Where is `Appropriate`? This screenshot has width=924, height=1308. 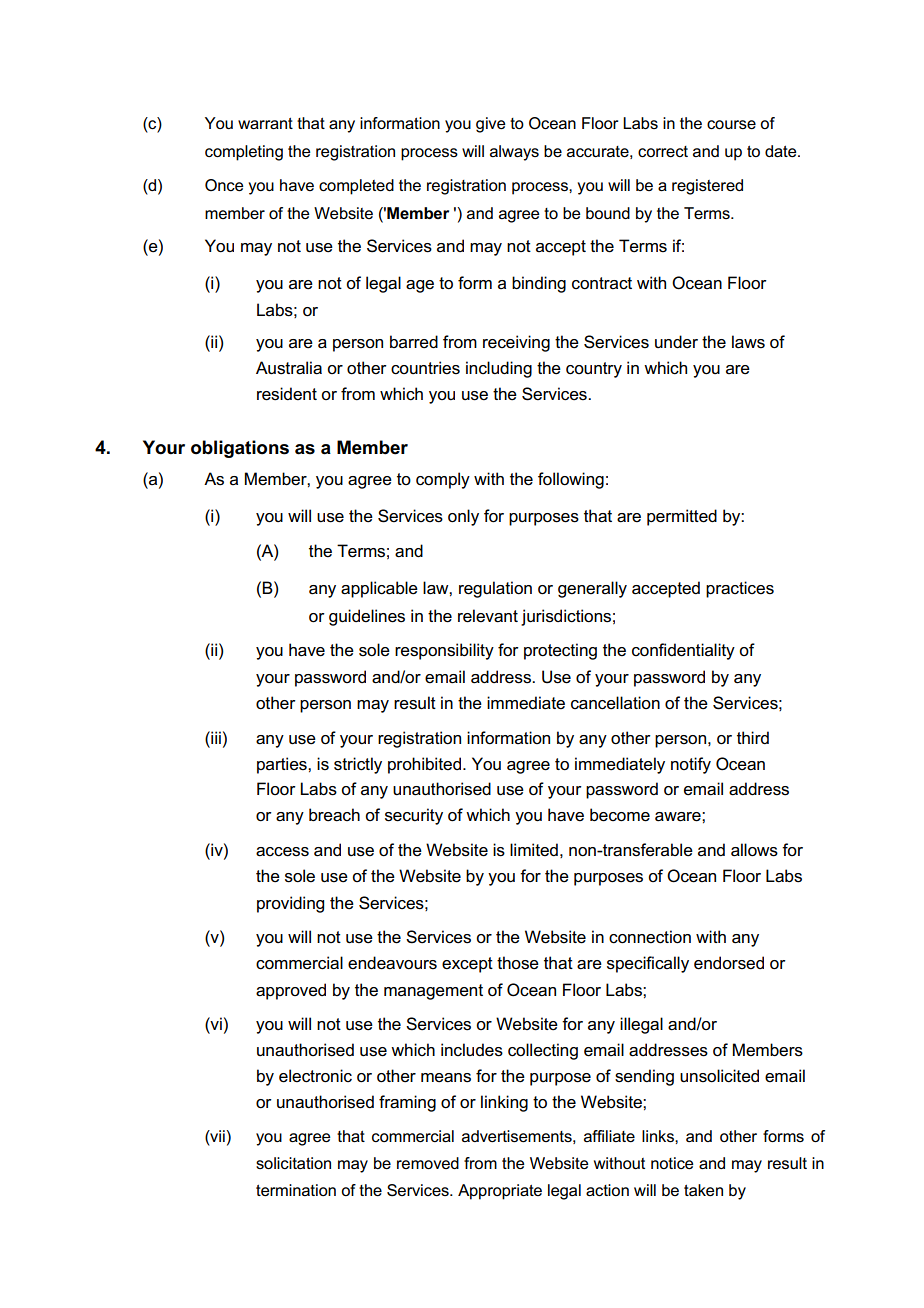
Appropriate is located at coordinates (500, 1192).
